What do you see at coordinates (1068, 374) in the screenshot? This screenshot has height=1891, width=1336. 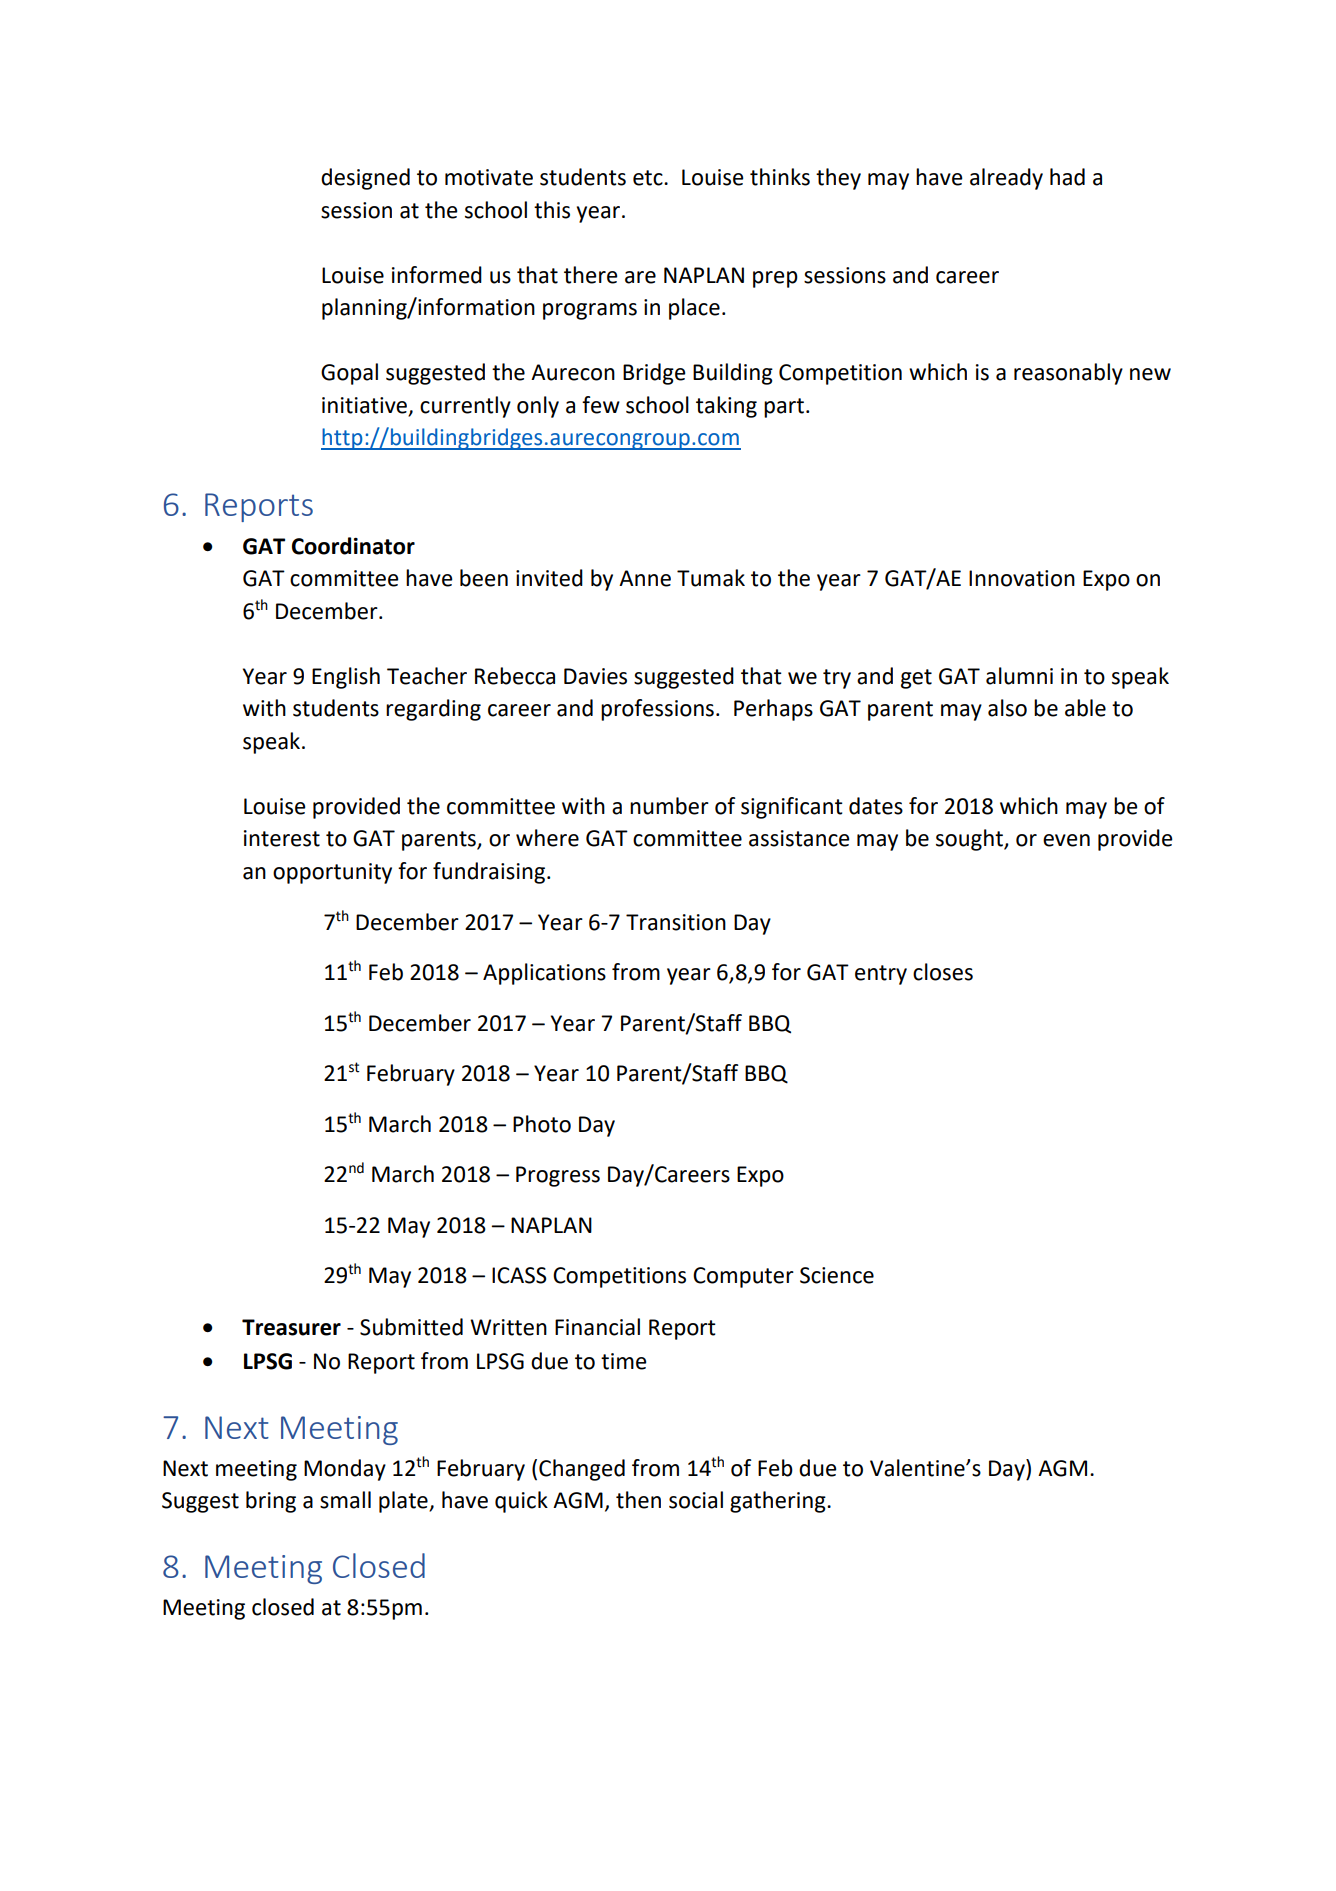 I see `reasonably` at bounding box center [1068, 374].
